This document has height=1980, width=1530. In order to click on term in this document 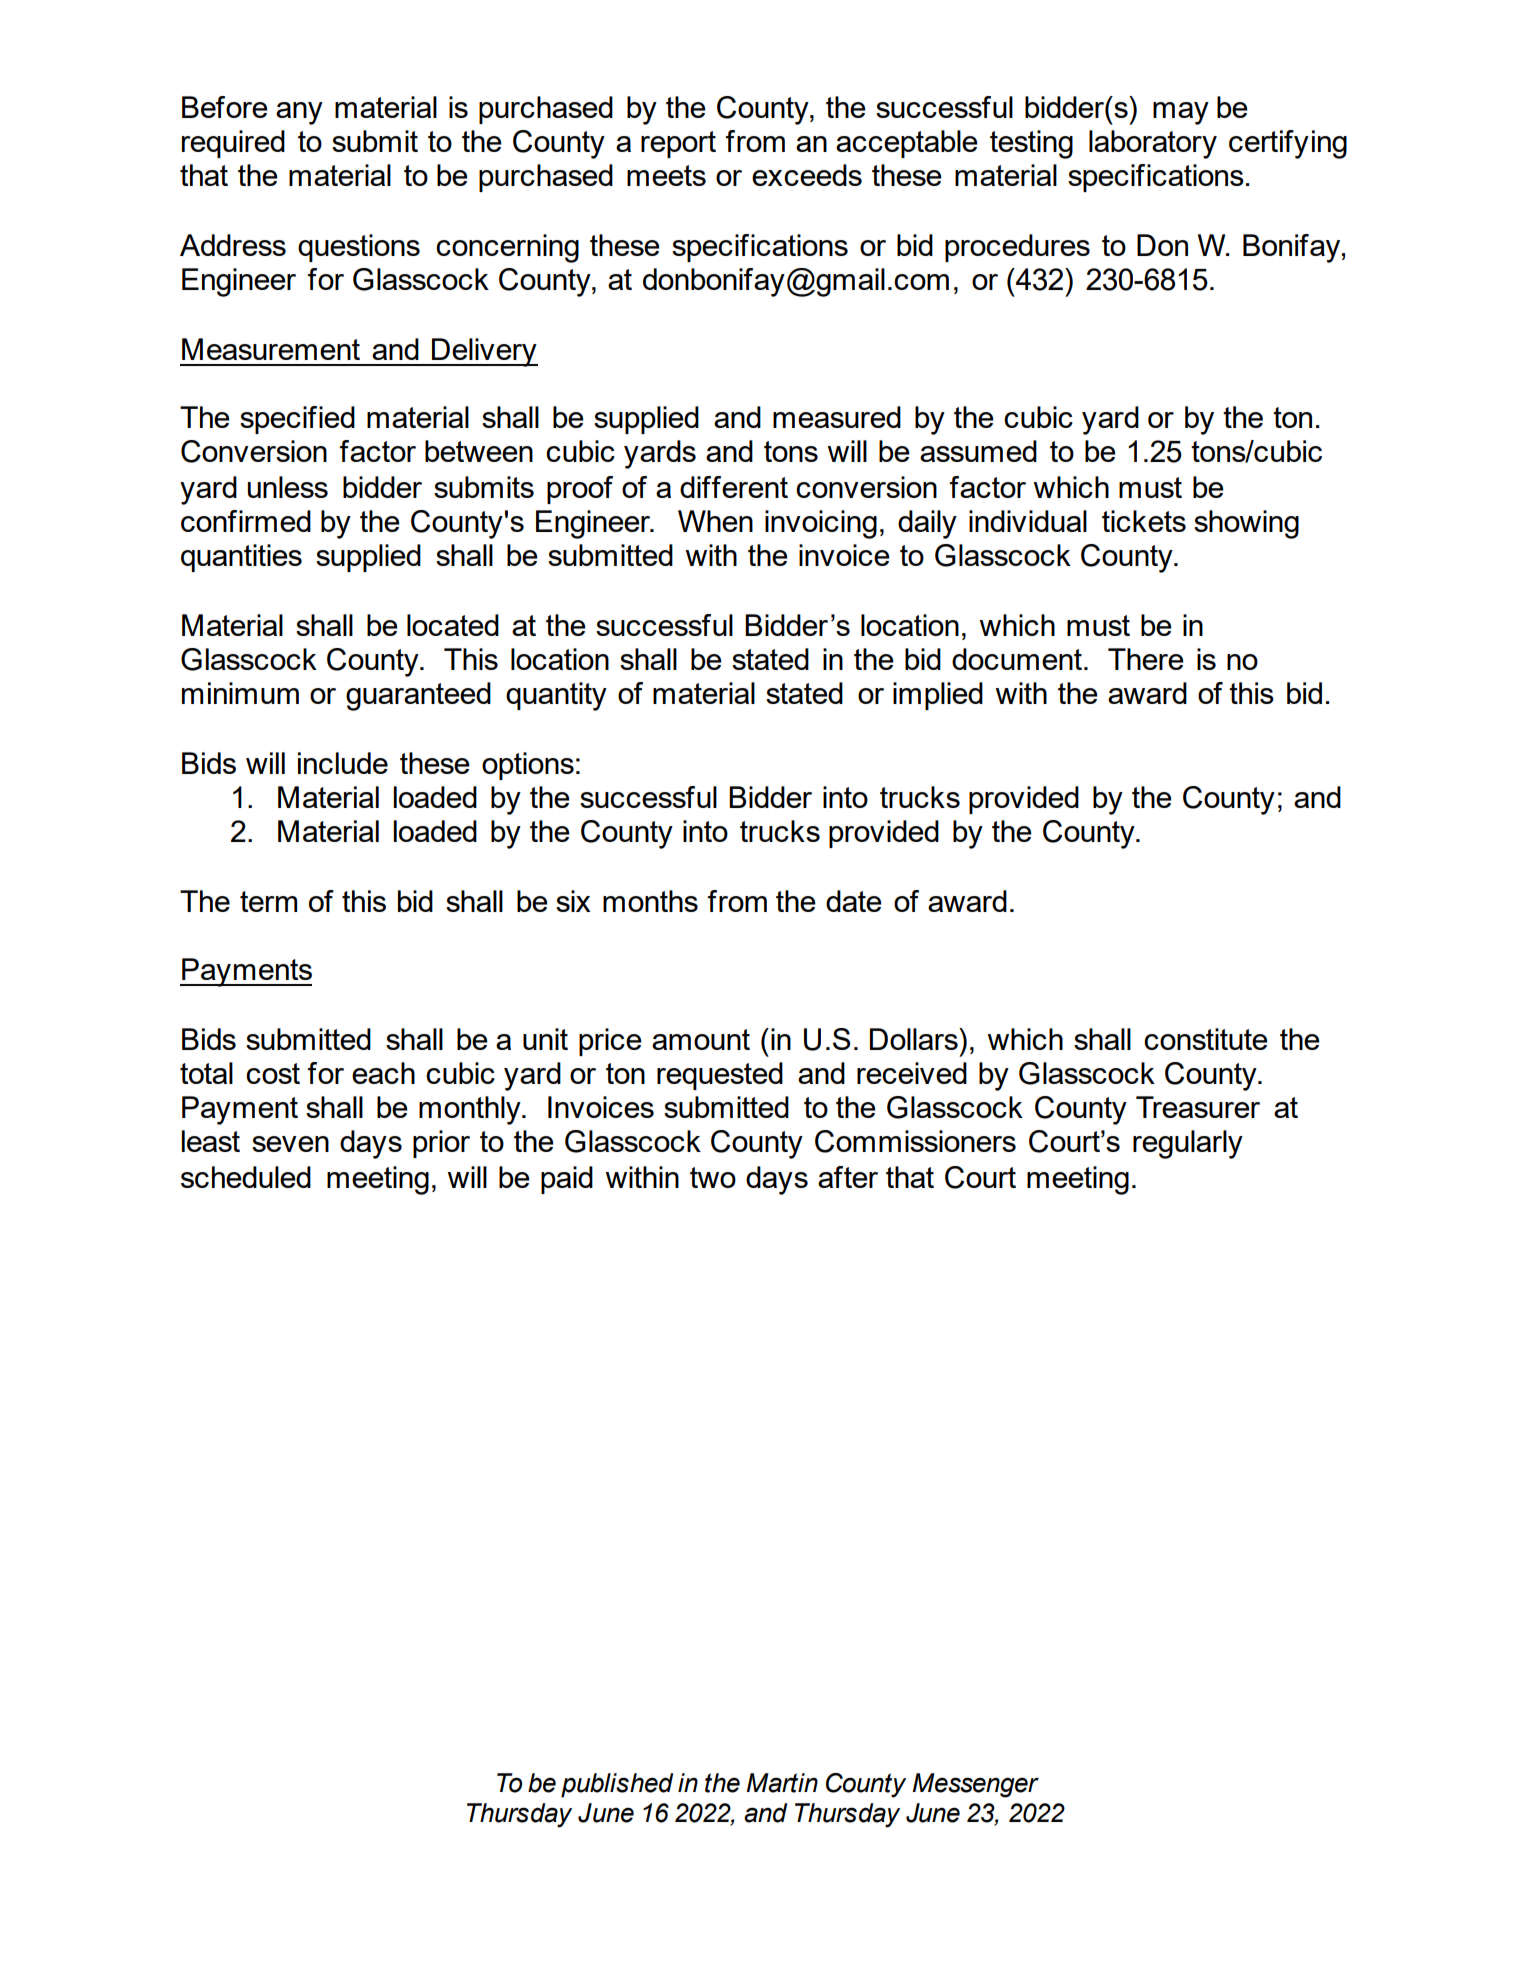, I will do `click(268, 901)`.
